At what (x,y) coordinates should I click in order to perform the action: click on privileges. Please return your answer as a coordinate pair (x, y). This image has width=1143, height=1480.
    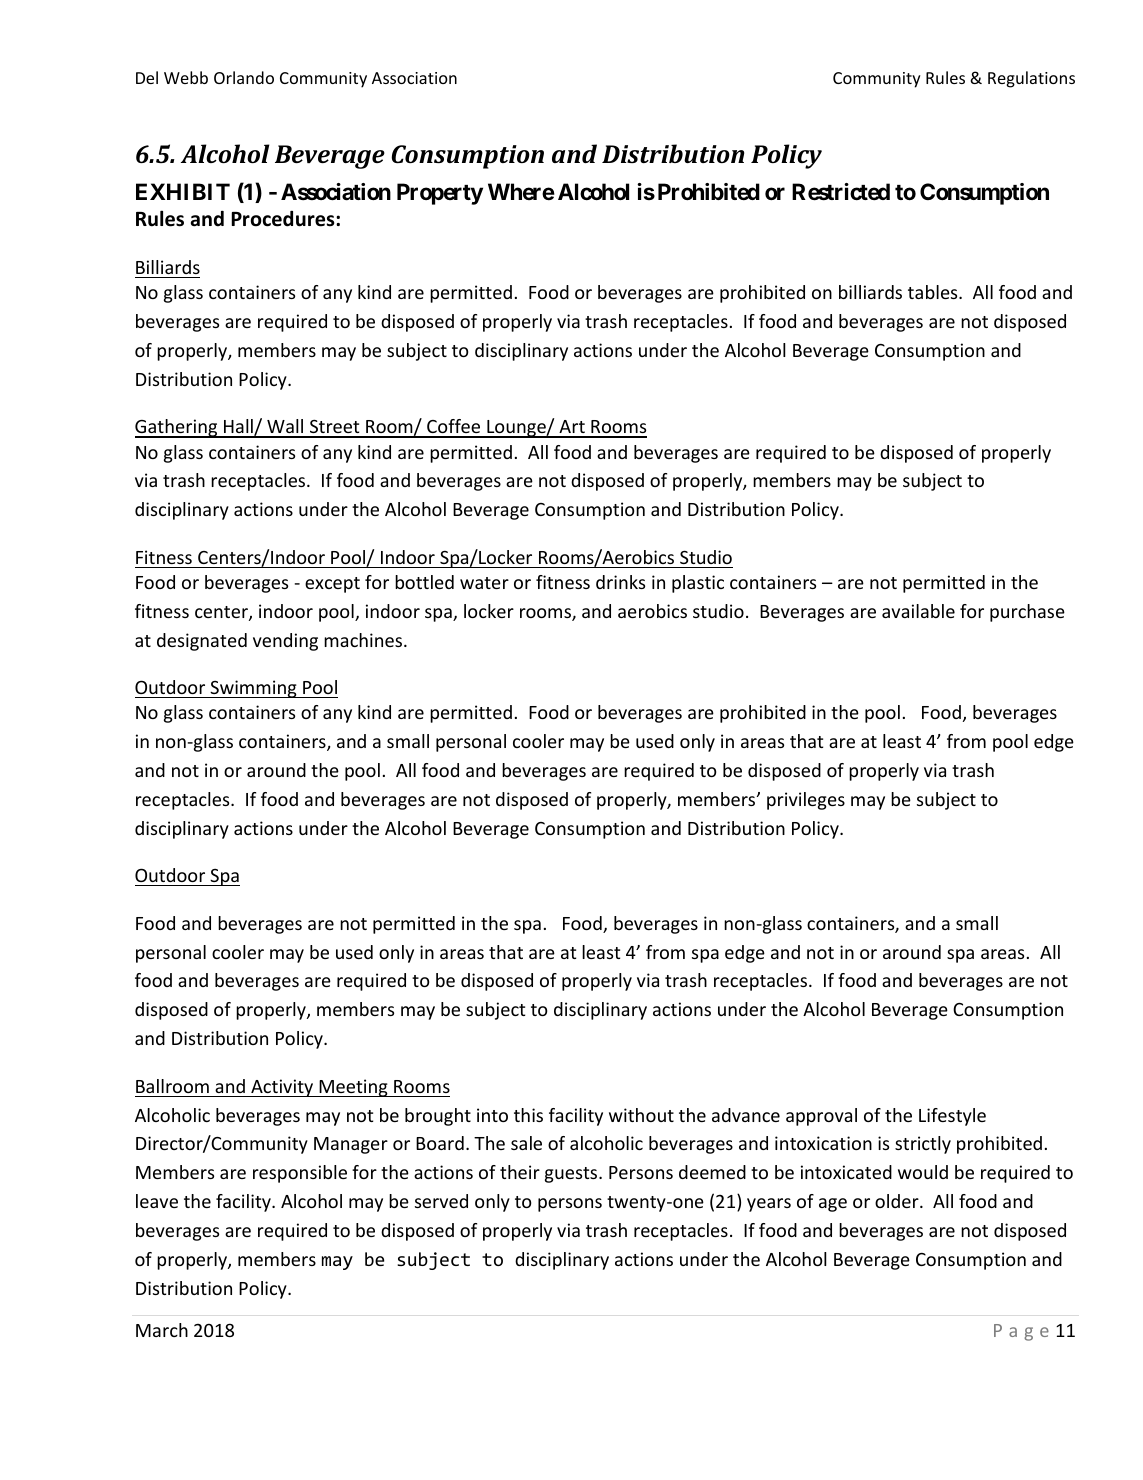
    Looking at the image, I should click on (806, 801).
